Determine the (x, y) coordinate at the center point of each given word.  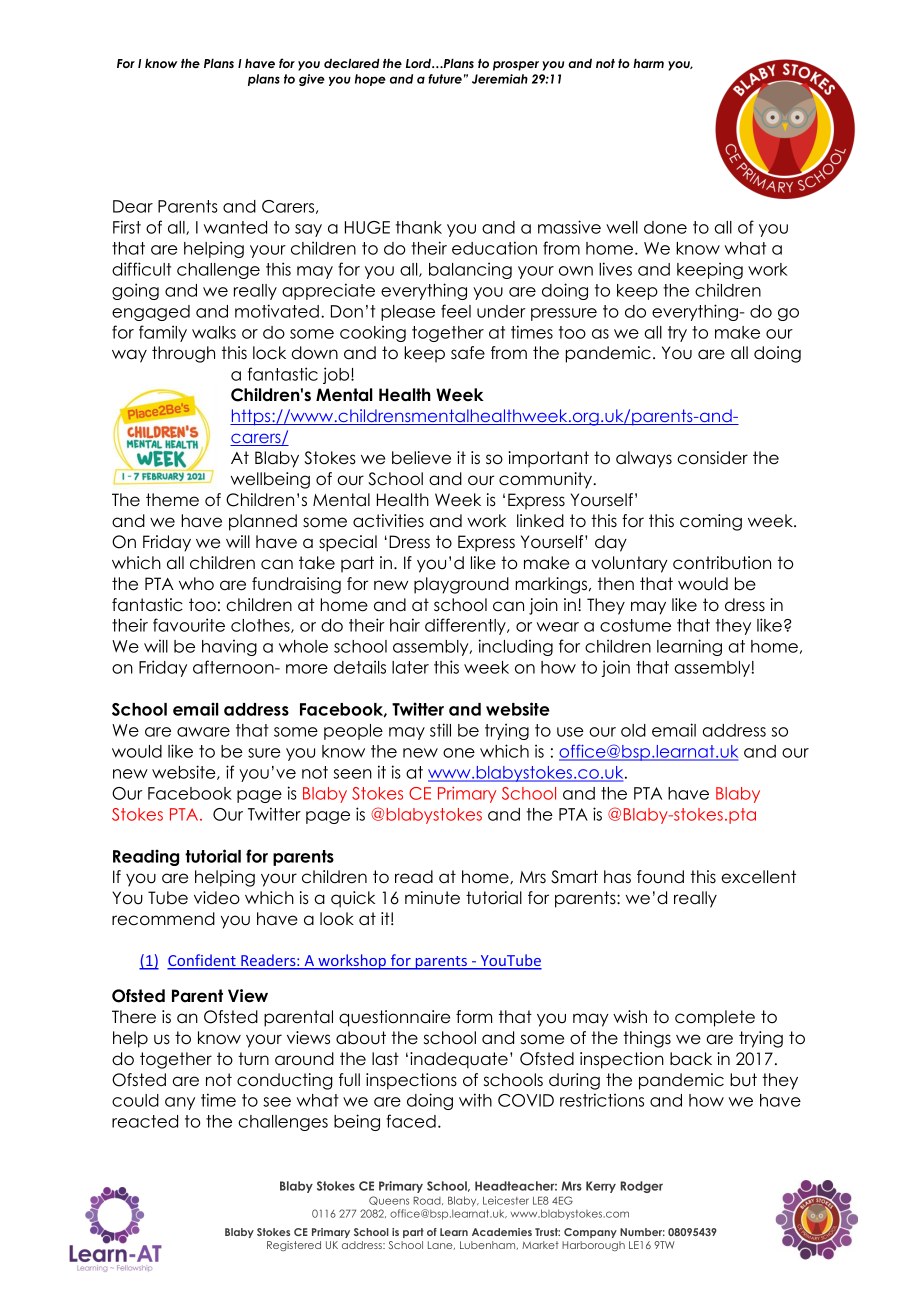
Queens (389, 1200)
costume (635, 625)
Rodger (642, 1187)
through (183, 354)
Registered (294, 1246)
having (229, 647)
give (312, 80)
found (660, 877)
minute (432, 898)
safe (468, 353)
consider (712, 458)
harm (648, 63)
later (410, 667)
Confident (202, 961)
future (445, 79)
